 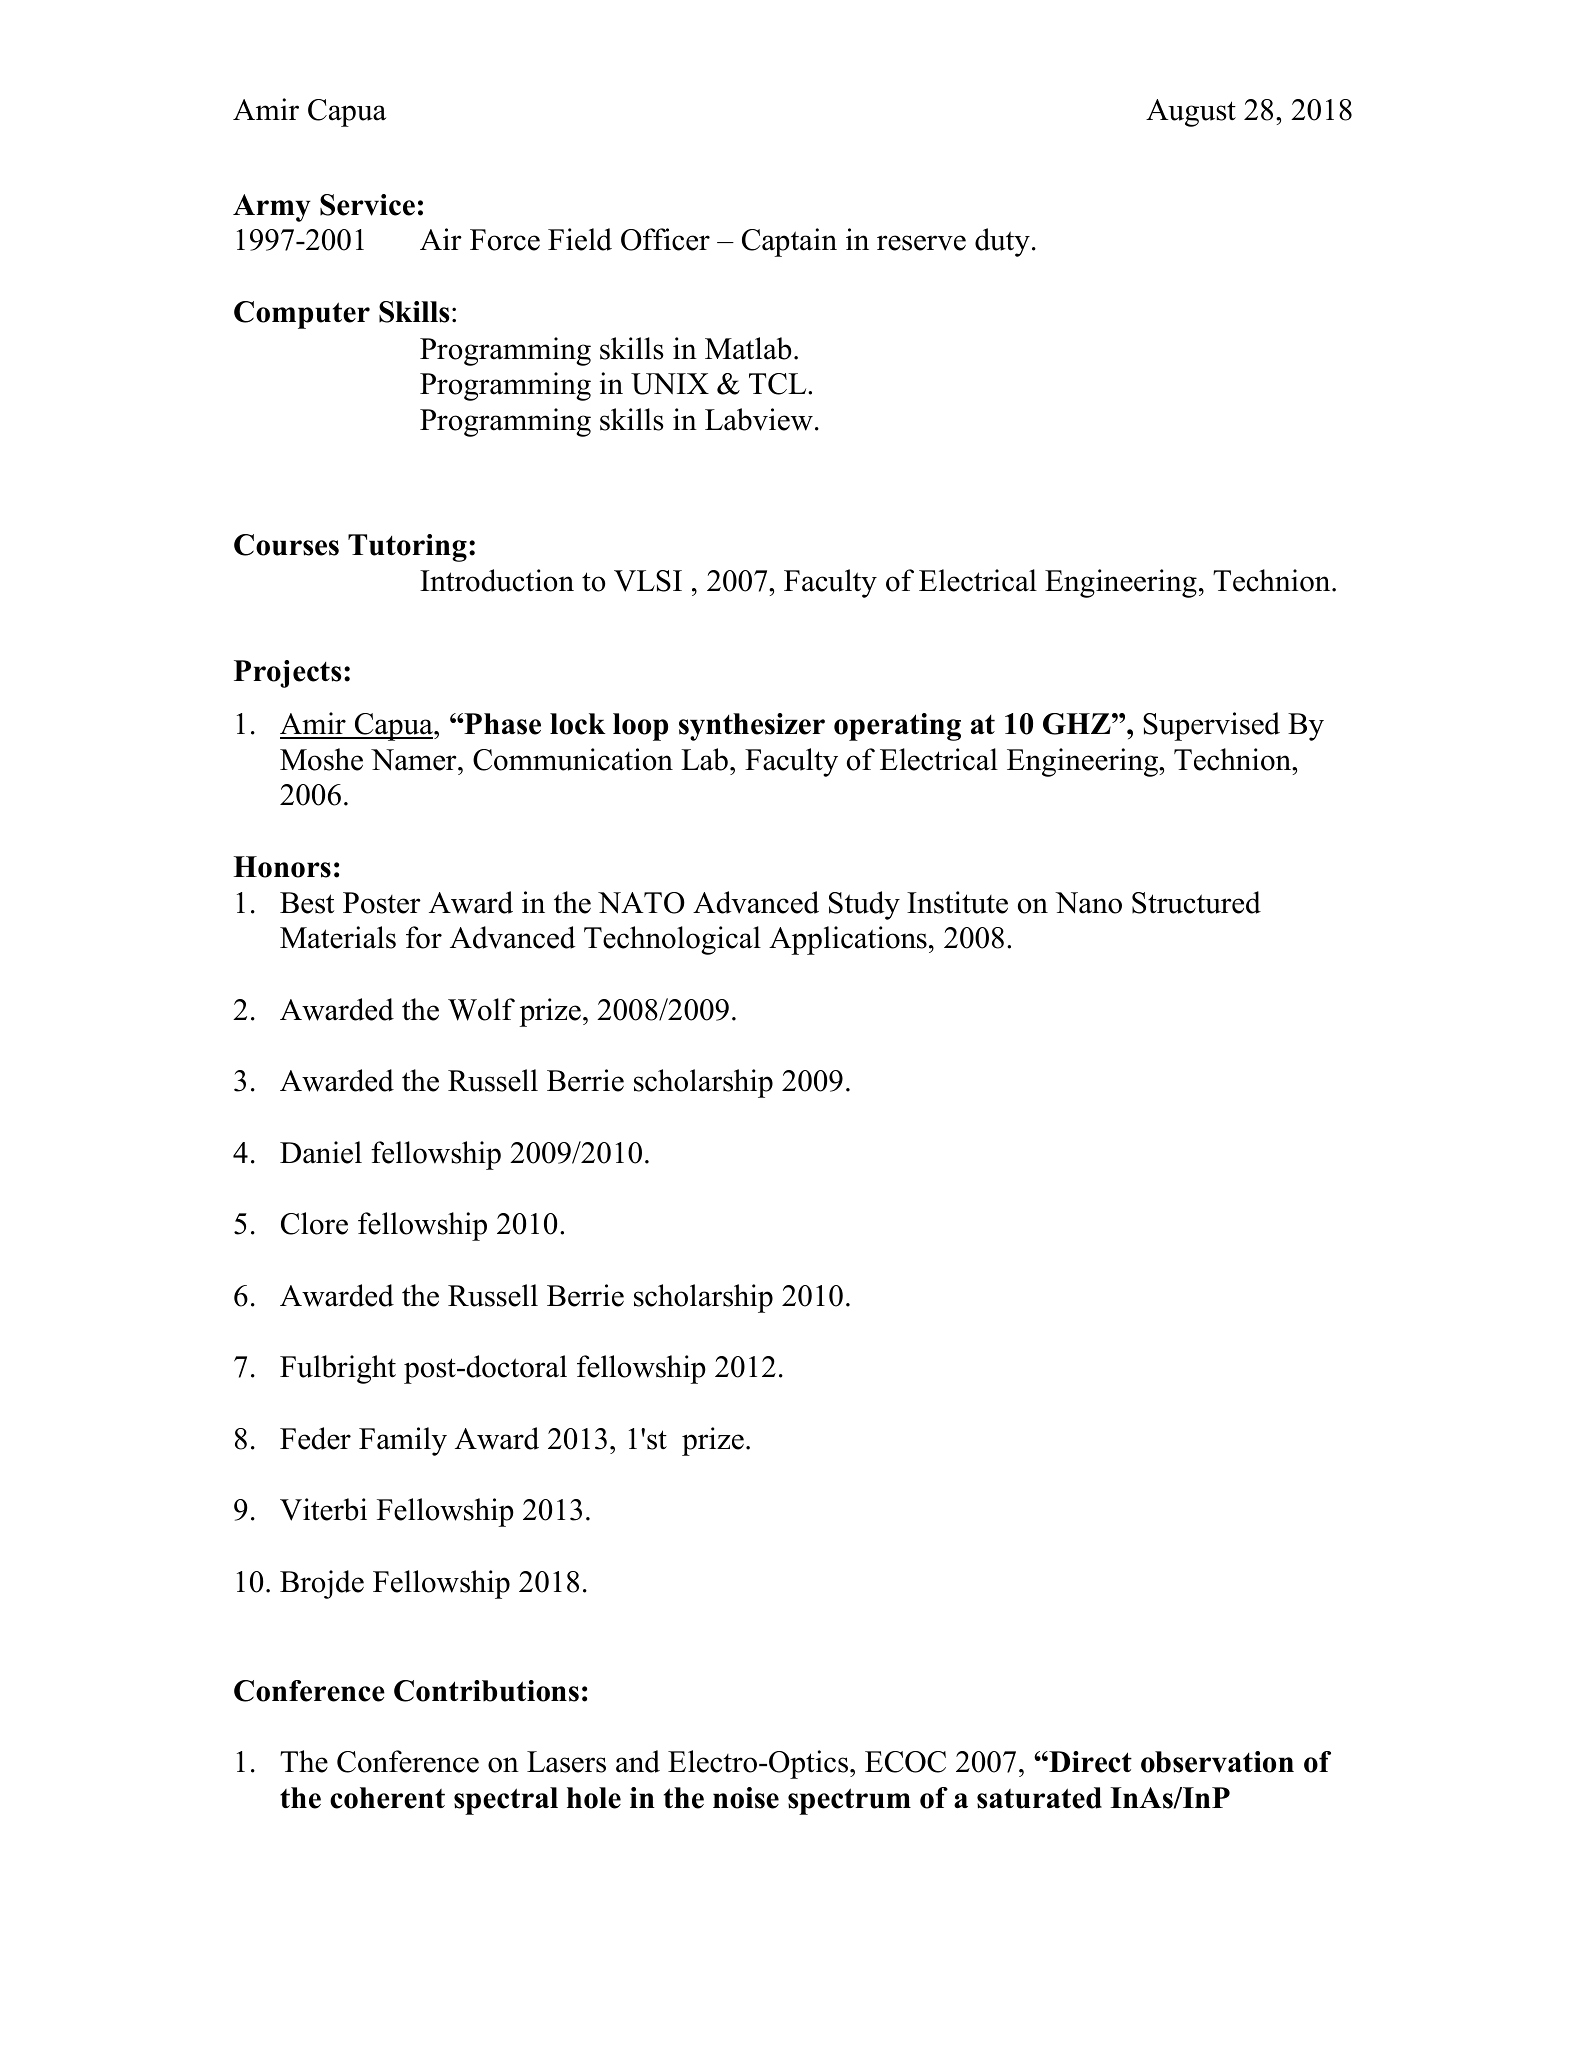 I want to click on Family, so click(x=403, y=1441).
